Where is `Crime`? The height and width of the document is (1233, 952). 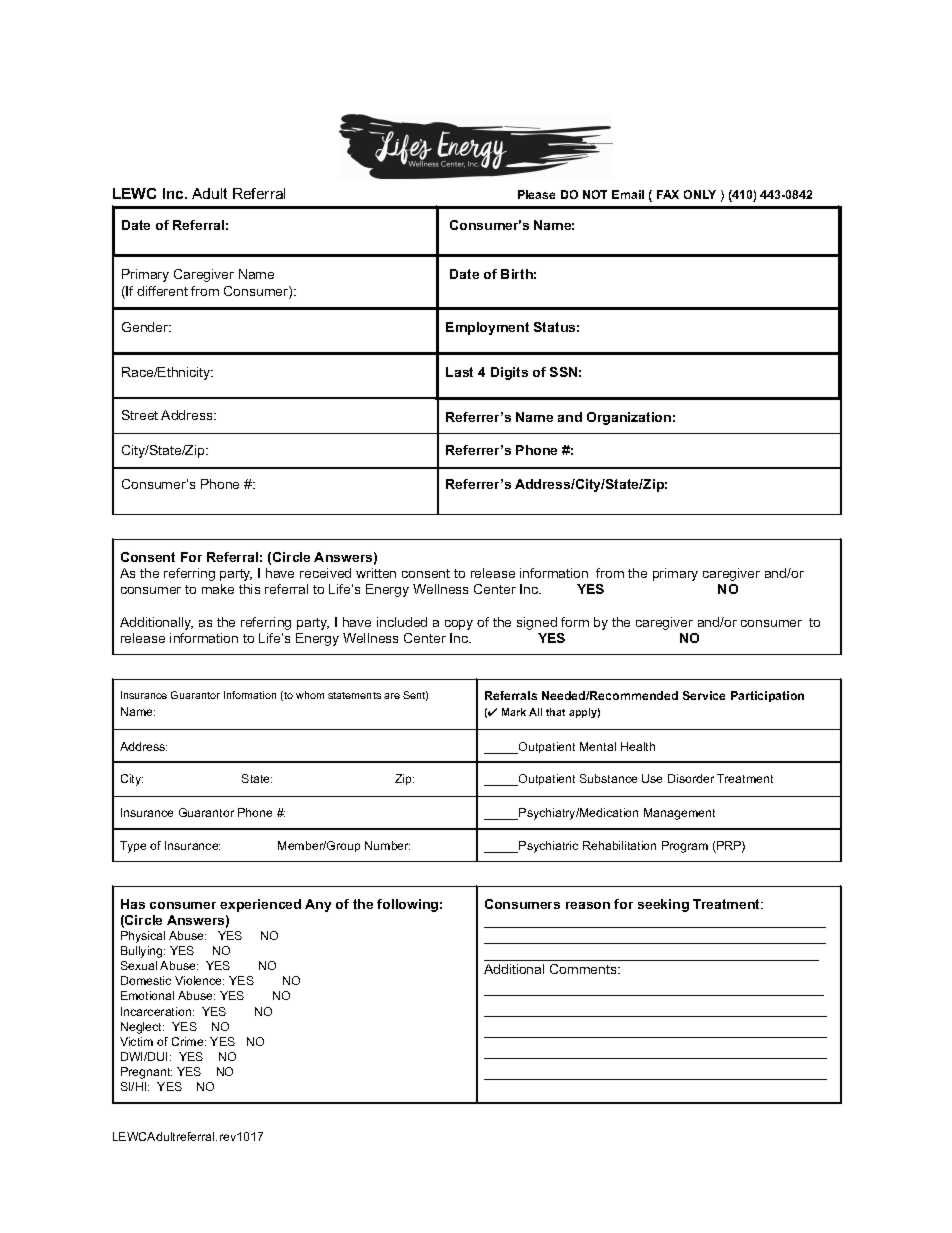
Crime is located at coordinates (189, 1041).
